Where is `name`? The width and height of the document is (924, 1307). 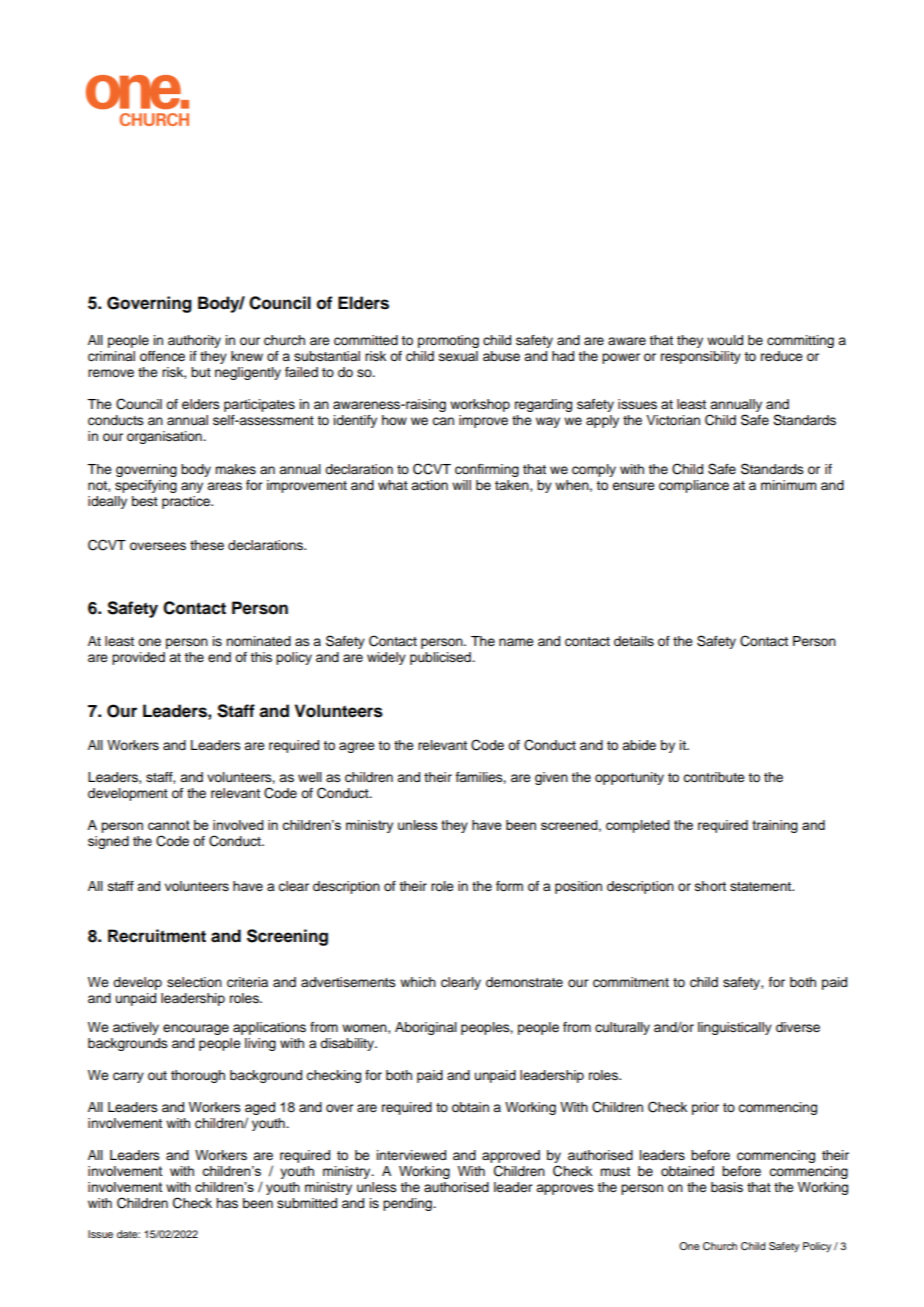
name is located at coordinates (516, 642).
